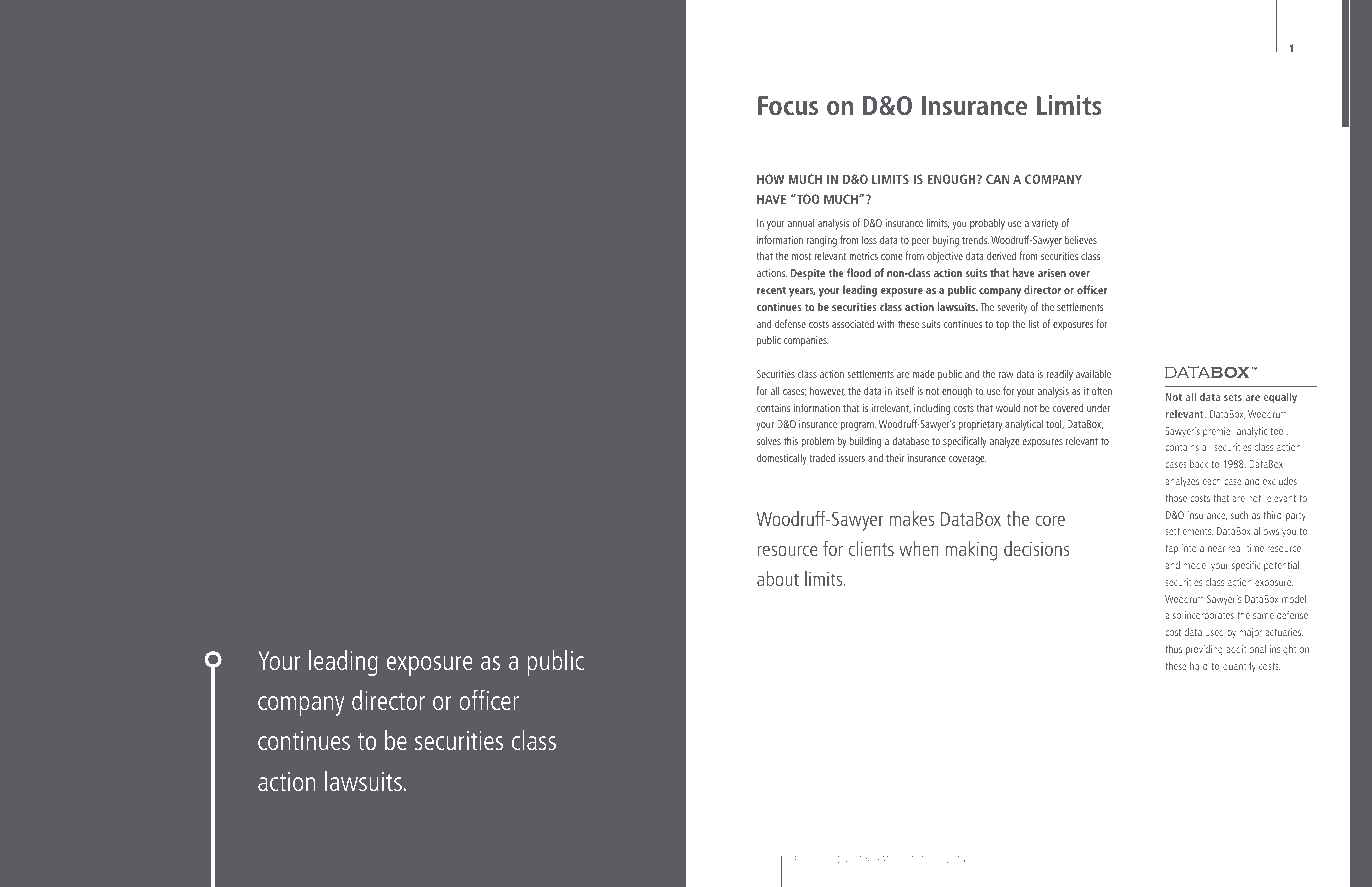  I want to click on each, so click(1212, 481).
